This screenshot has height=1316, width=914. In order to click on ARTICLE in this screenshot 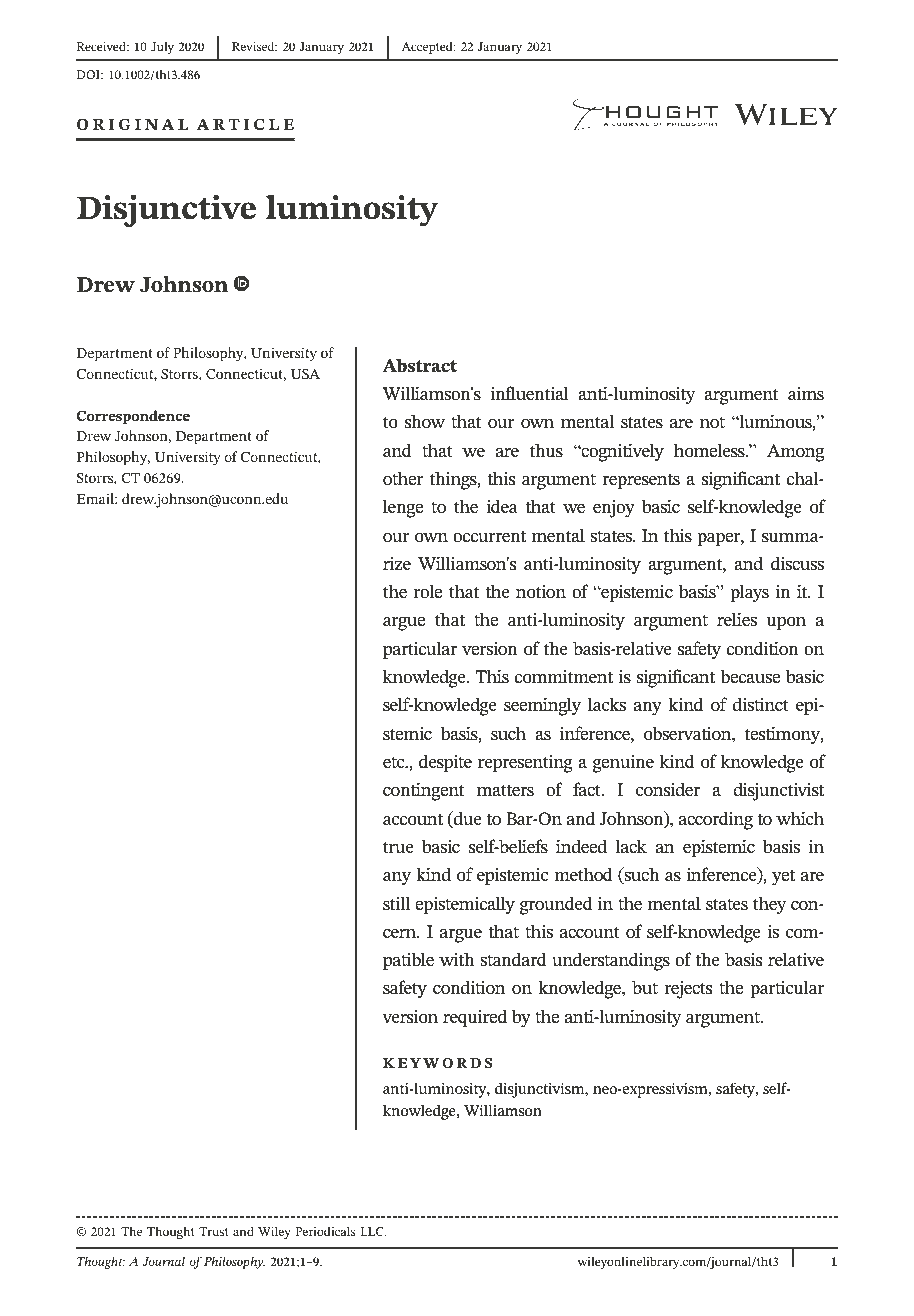, I will do `click(245, 124)`.
